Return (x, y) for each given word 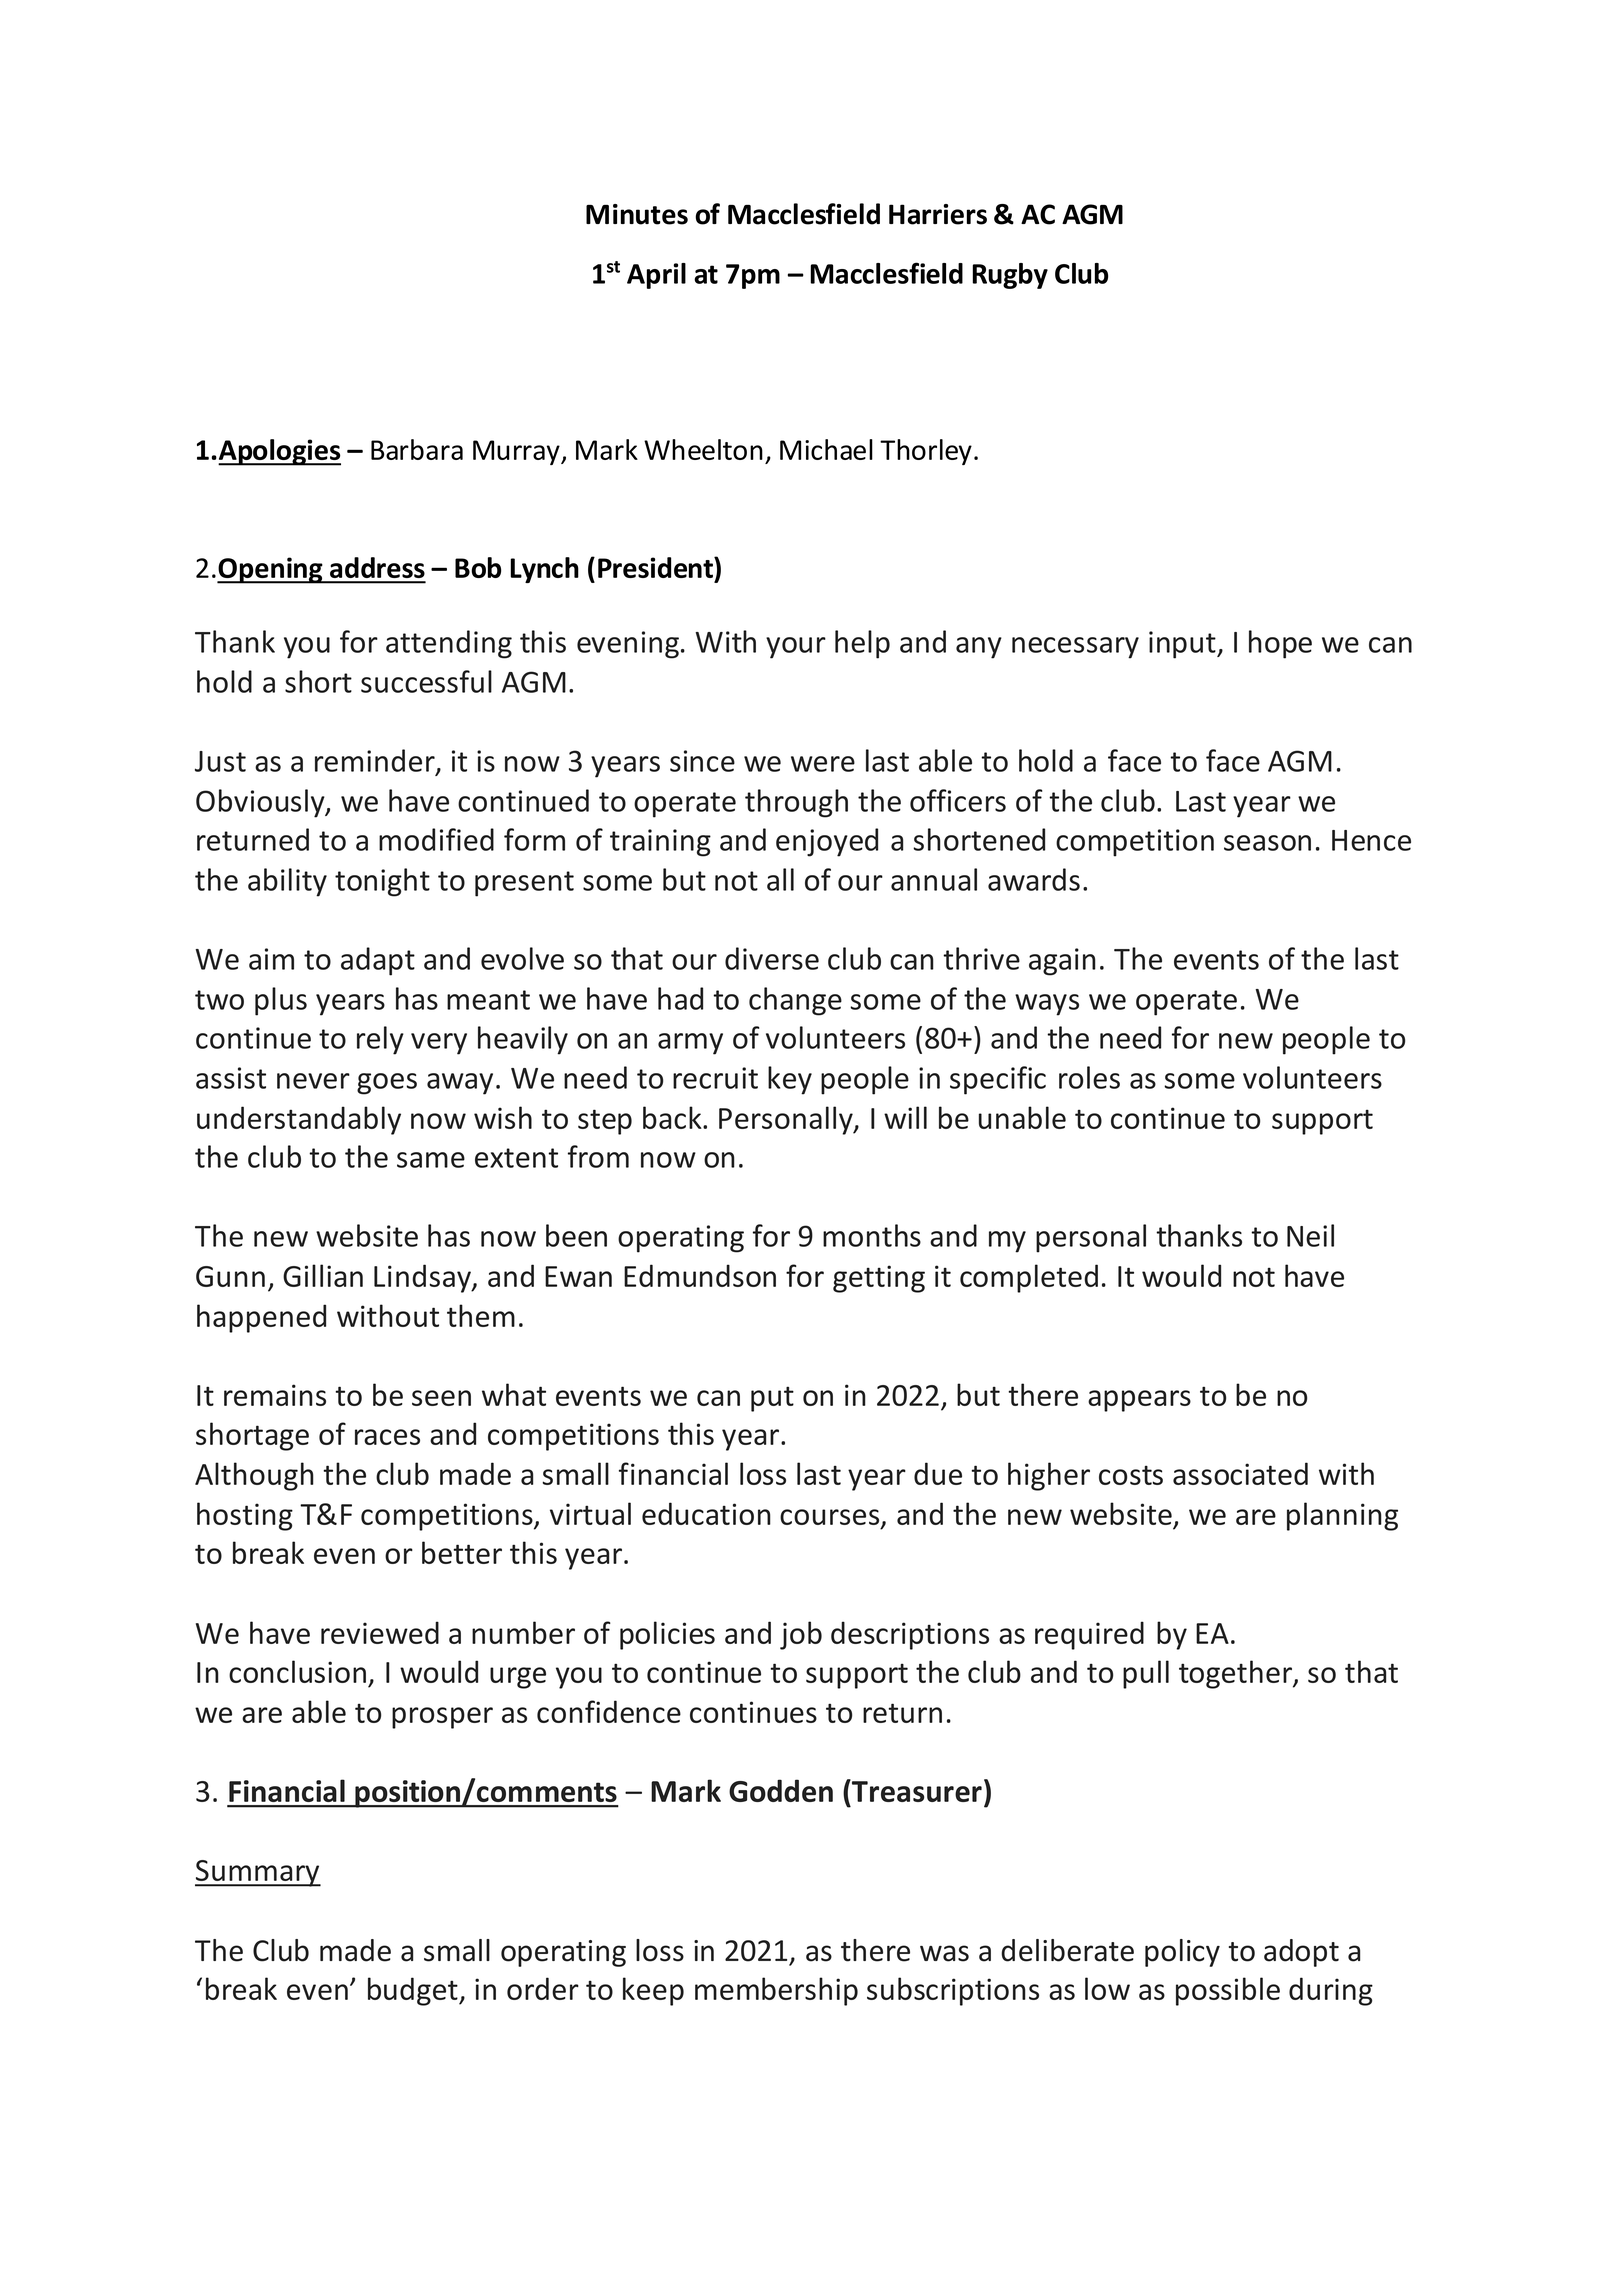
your (796, 648)
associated (1240, 1473)
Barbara (417, 449)
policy (1182, 1953)
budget (414, 1991)
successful (426, 681)
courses (831, 1518)
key (790, 1080)
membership (776, 1991)
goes (387, 1084)
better (462, 1552)
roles (1089, 1077)
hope (1280, 644)
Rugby (1010, 276)
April (656, 276)
